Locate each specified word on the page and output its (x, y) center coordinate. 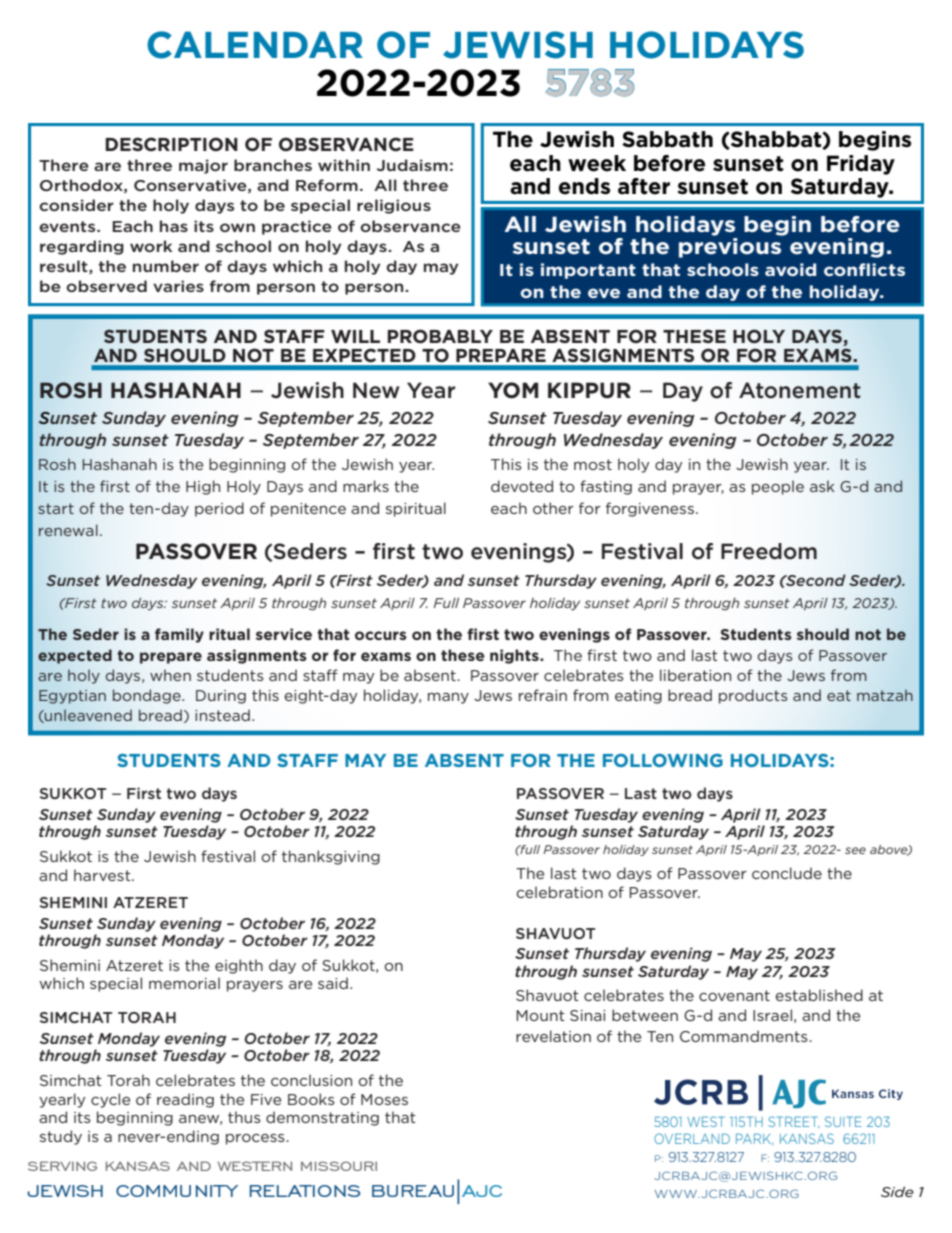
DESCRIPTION (171, 144)
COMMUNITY (177, 1191)
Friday (861, 165)
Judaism (412, 165)
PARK (755, 1139)
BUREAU (413, 1191)
